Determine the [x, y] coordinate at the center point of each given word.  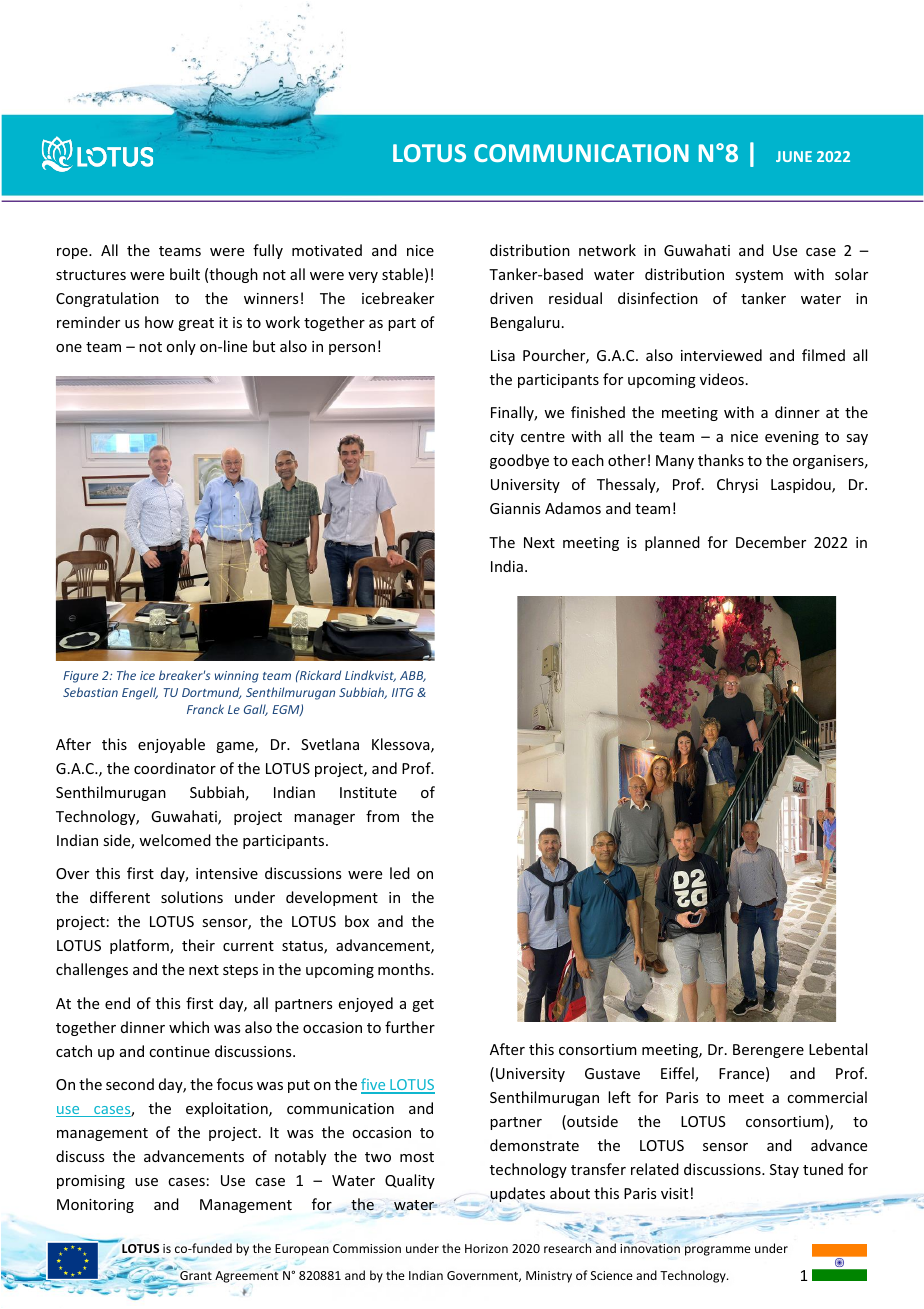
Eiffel [678, 1074]
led [400, 873]
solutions [192, 897]
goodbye [519, 461]
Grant [196, 1275]
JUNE [794, 156]
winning [237, 677]
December [771, 542]
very [363, 277]
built [185, 274]
